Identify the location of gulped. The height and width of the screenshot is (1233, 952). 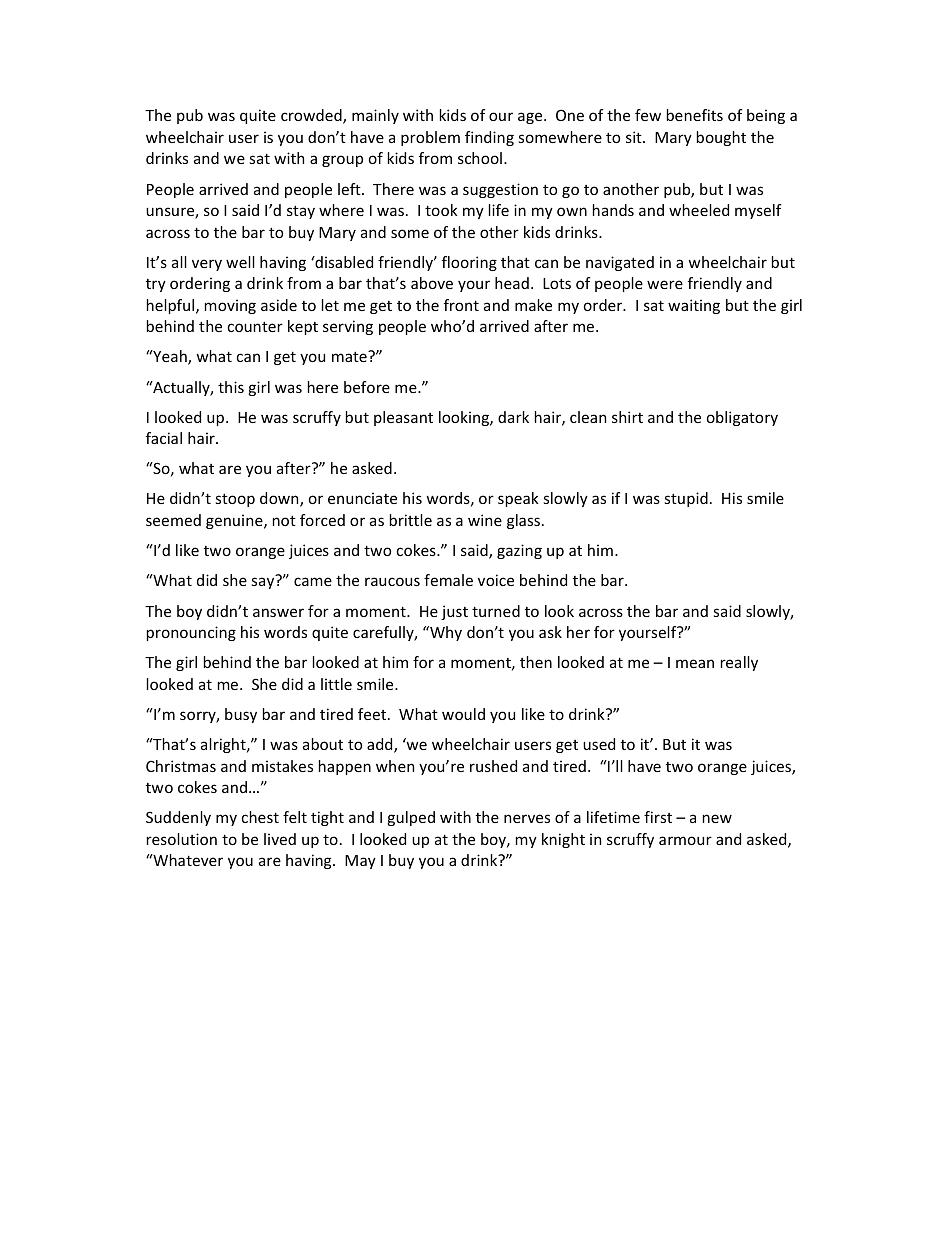
(411, 818).
